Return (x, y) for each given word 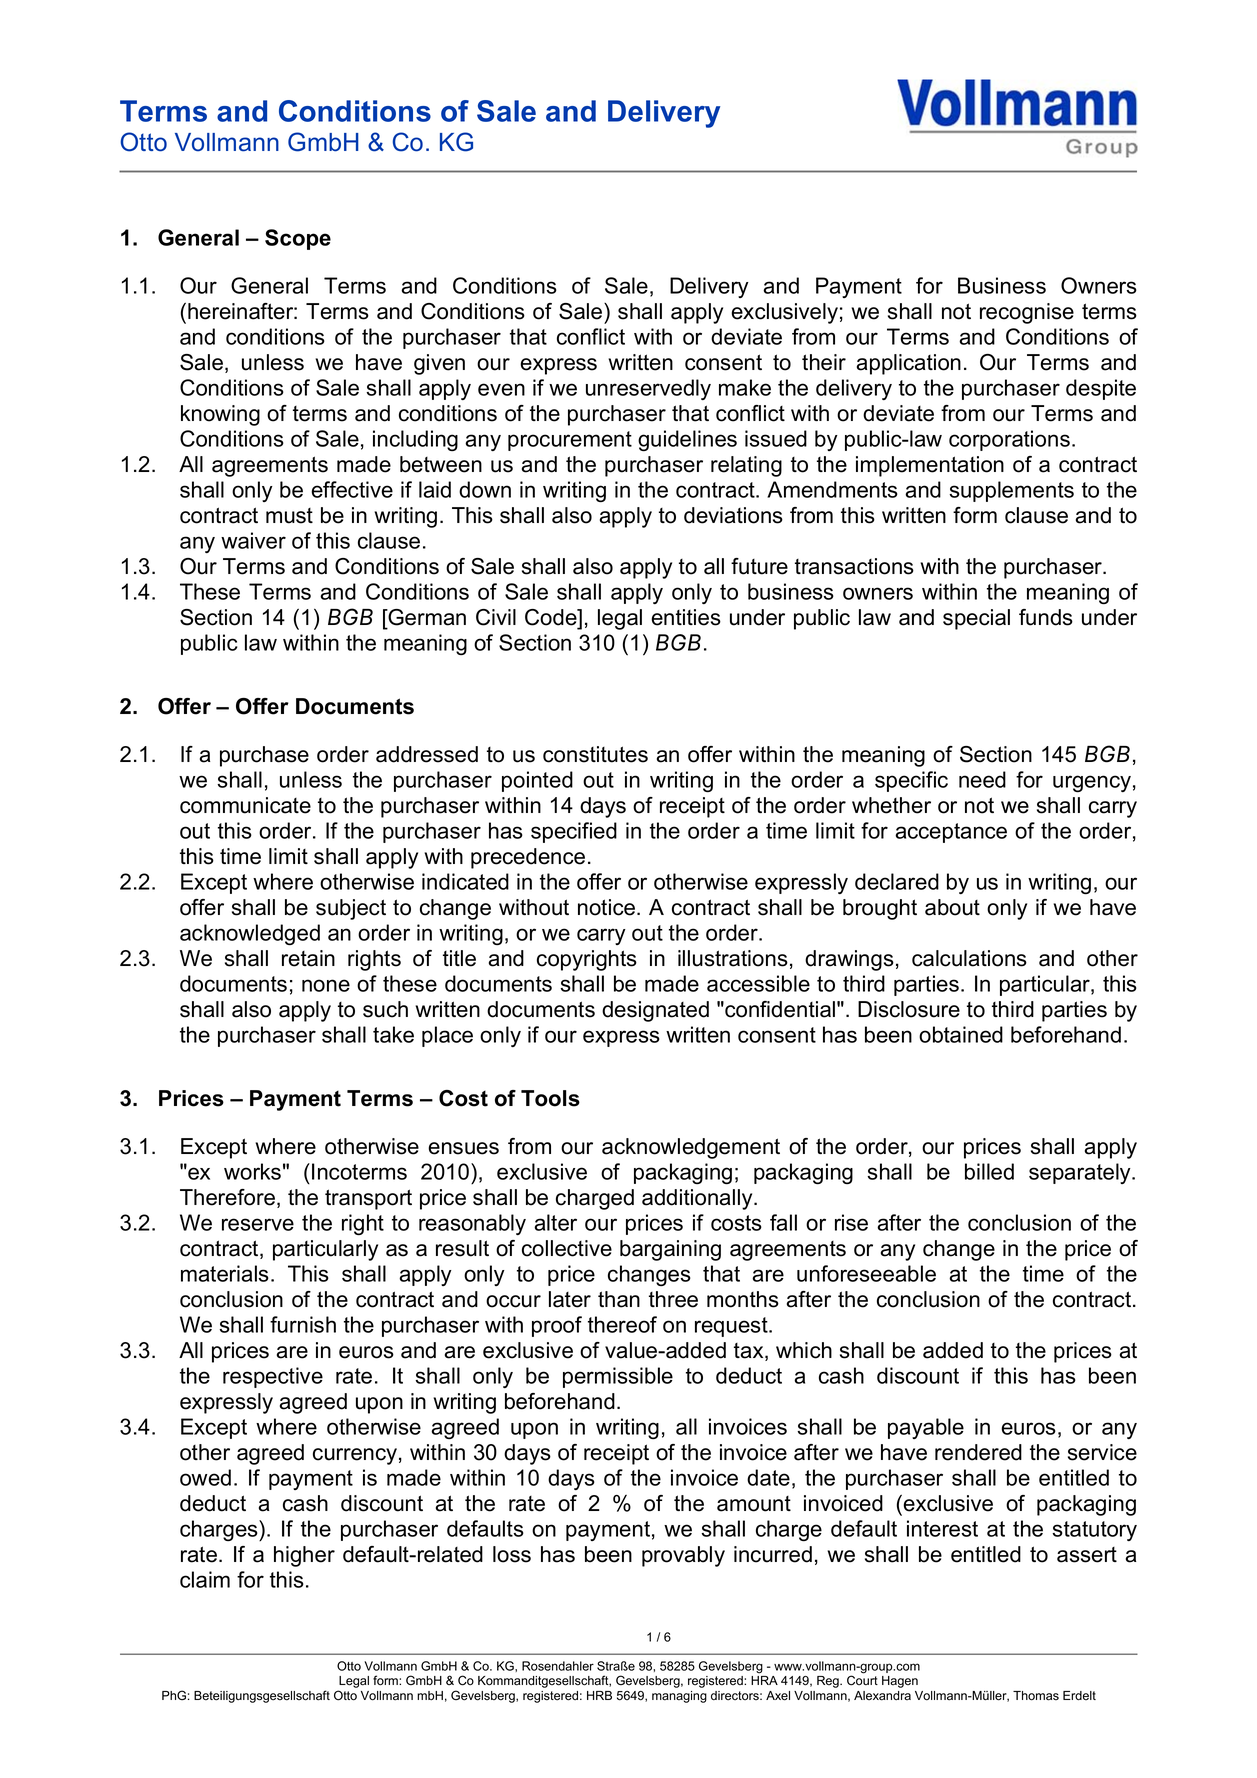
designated (655, 1011)
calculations (969, 958)
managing (679, 1697)
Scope (298, 239)
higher (304, 1556)
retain (308, 958)
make (745, 387)
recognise (1027, 313)
